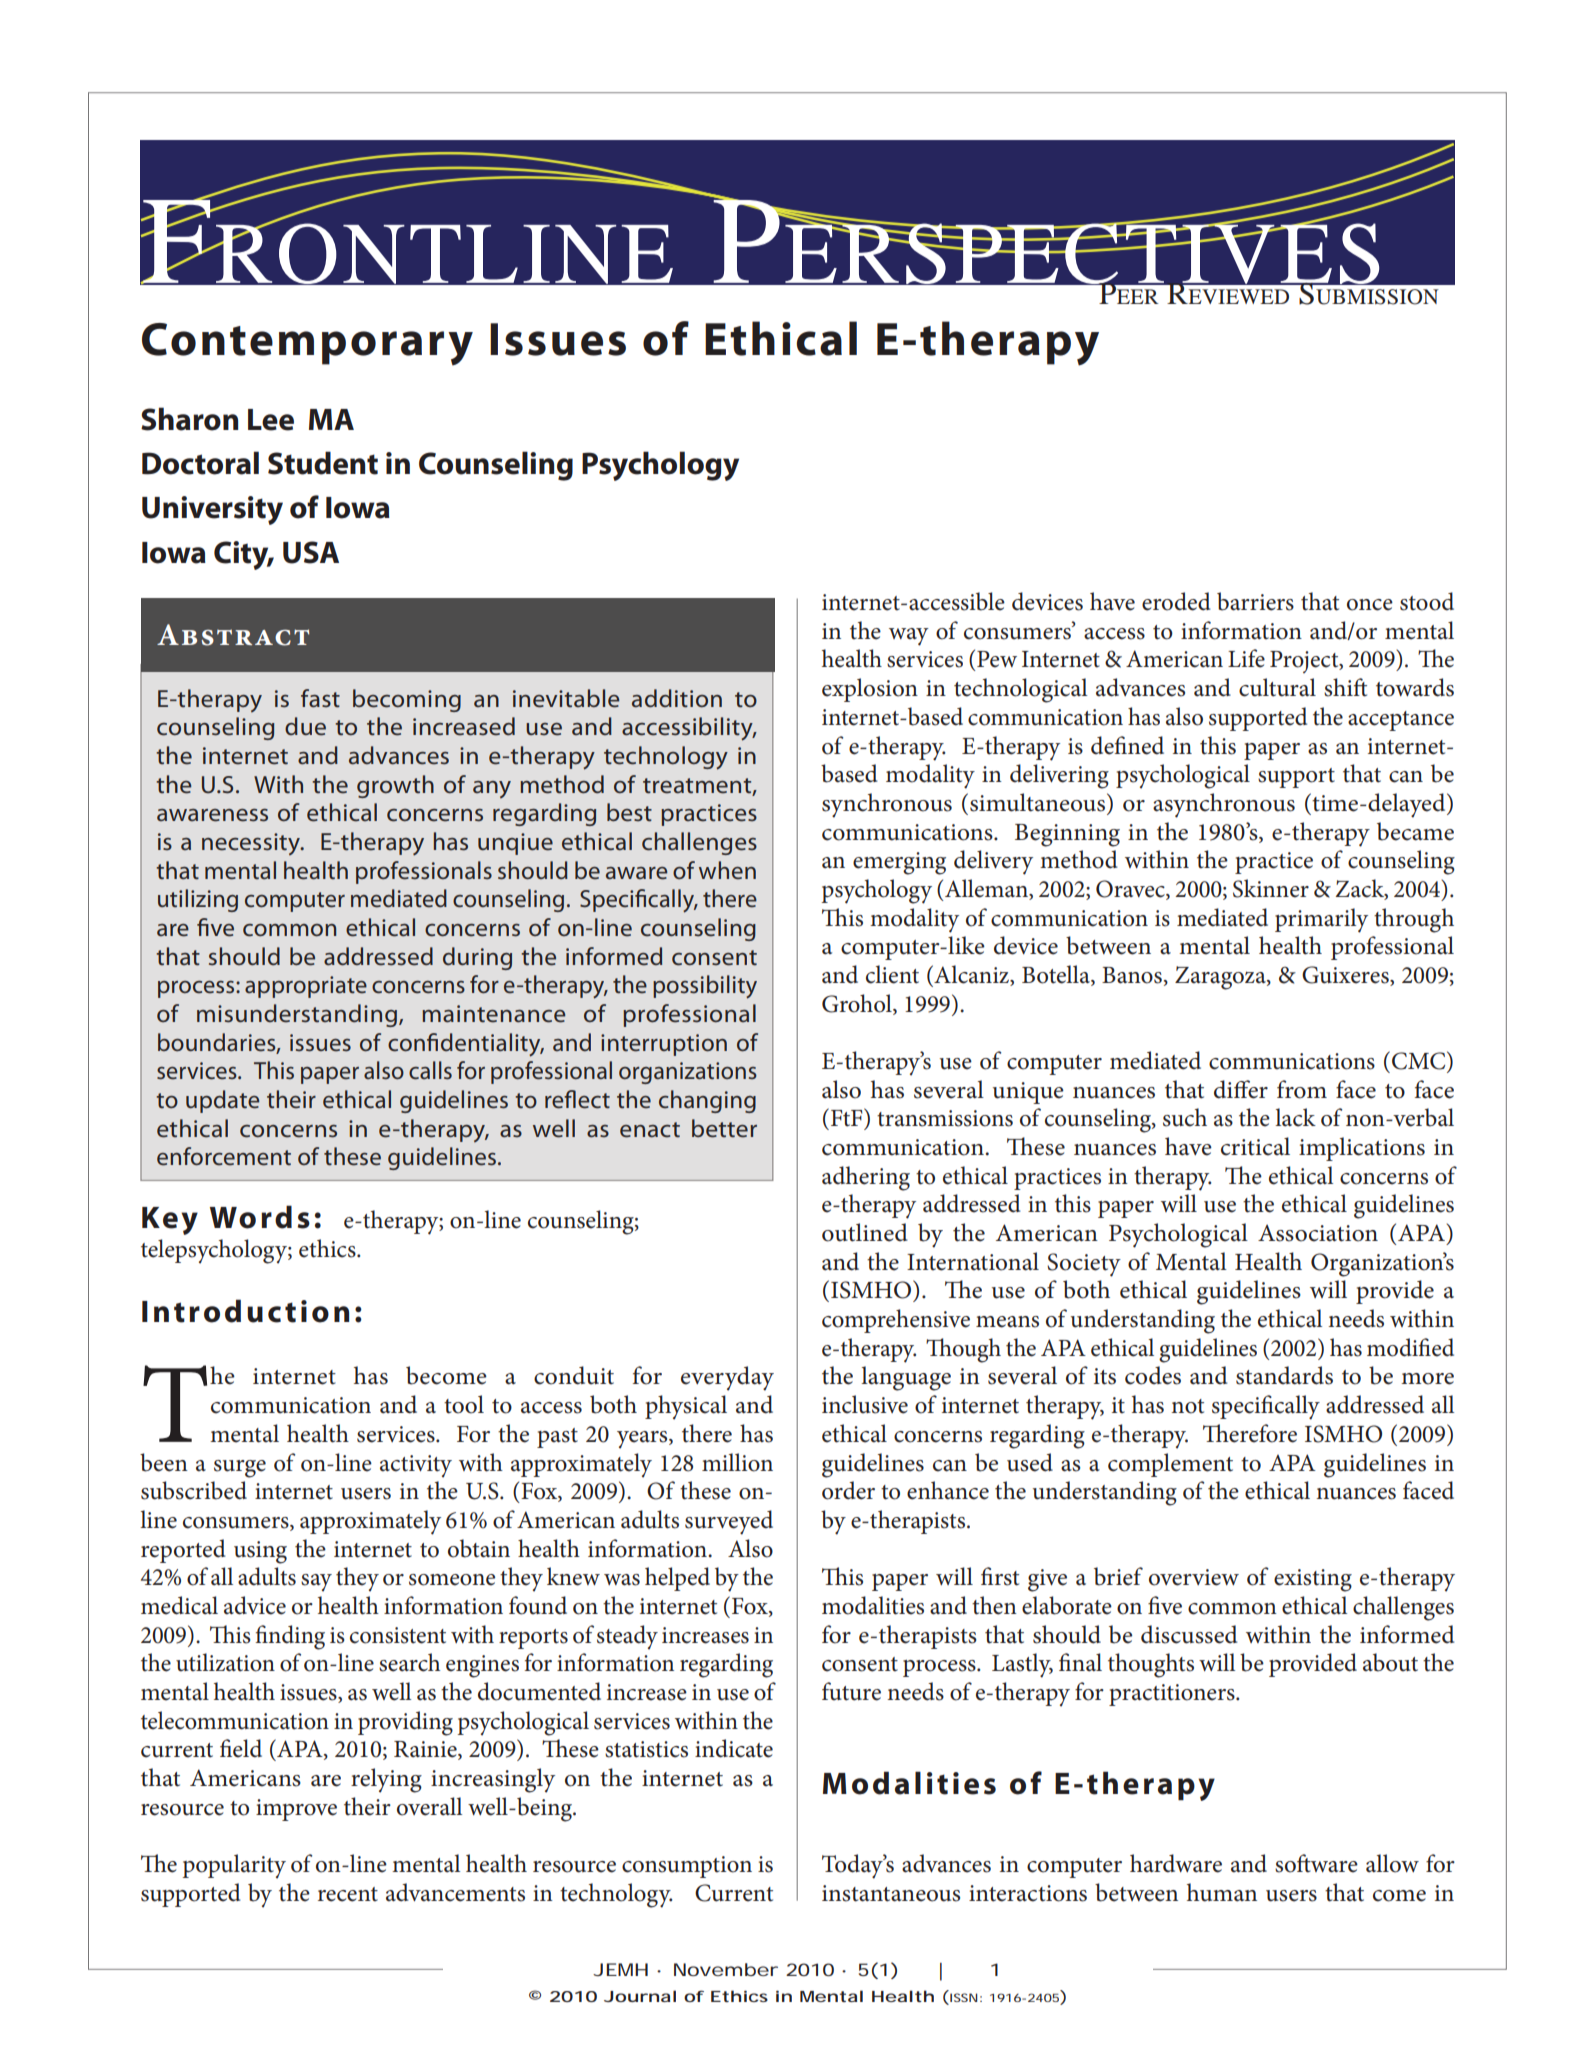 The height and width of the screenshot is (2065, 1595). I want to click on enforcement, so click(224, 1156).
